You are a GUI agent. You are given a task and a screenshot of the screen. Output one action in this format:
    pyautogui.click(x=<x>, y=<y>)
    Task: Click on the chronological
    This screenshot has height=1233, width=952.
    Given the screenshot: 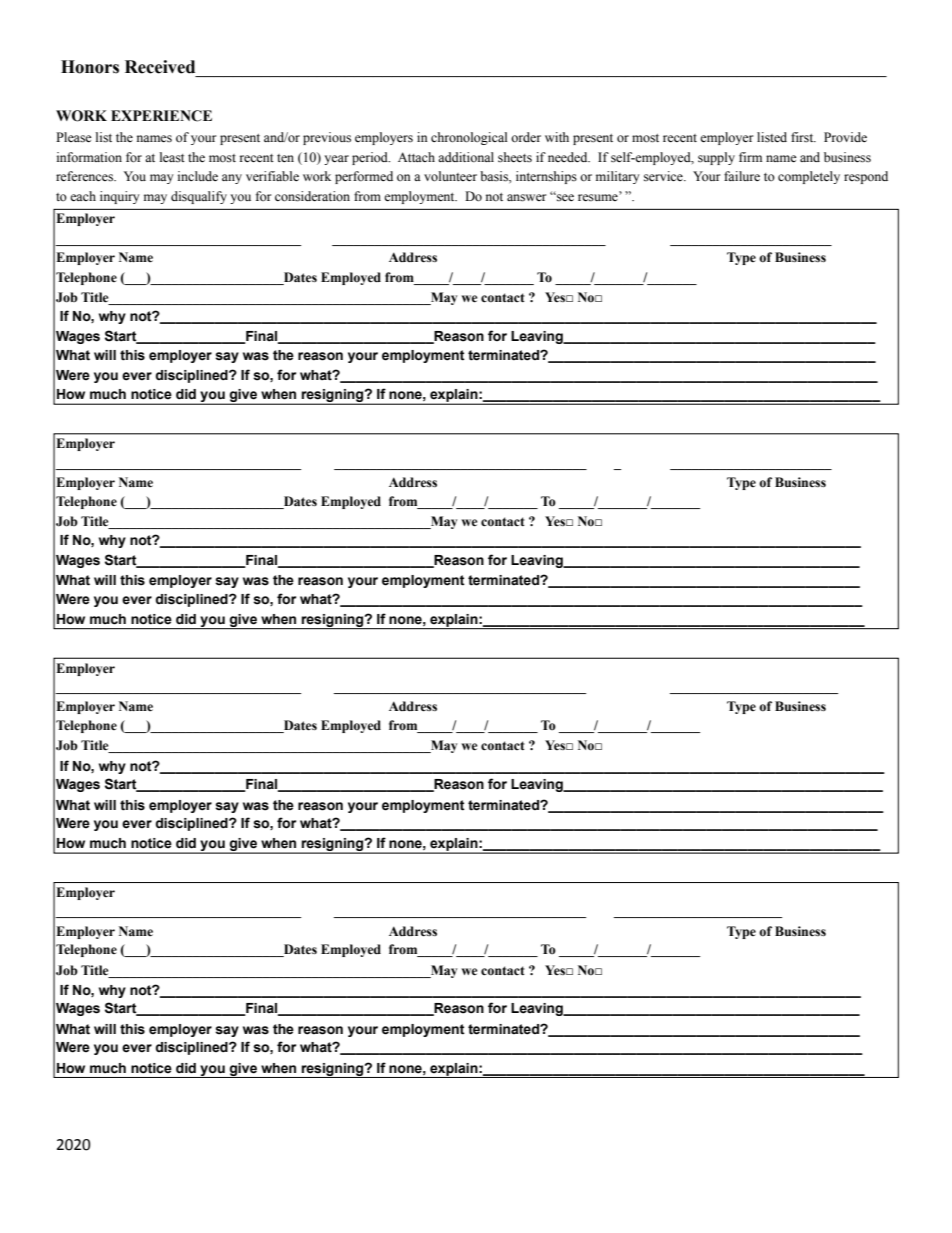 What is the action you would take?
    pyautogui.click(x=469, y=138)
